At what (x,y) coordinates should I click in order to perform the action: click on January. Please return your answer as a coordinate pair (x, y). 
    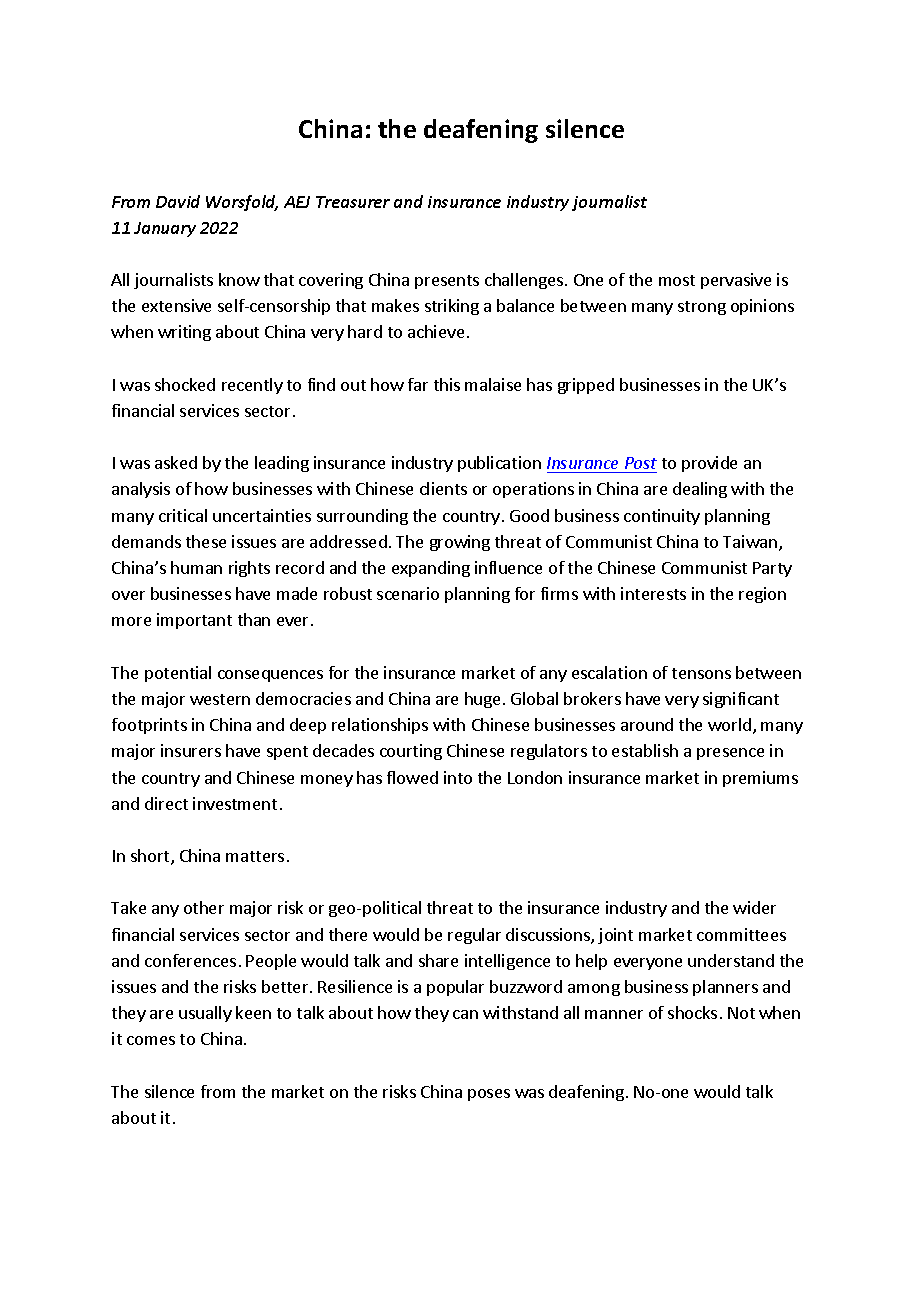
    Looking at the image, I should click on (165, 229).
